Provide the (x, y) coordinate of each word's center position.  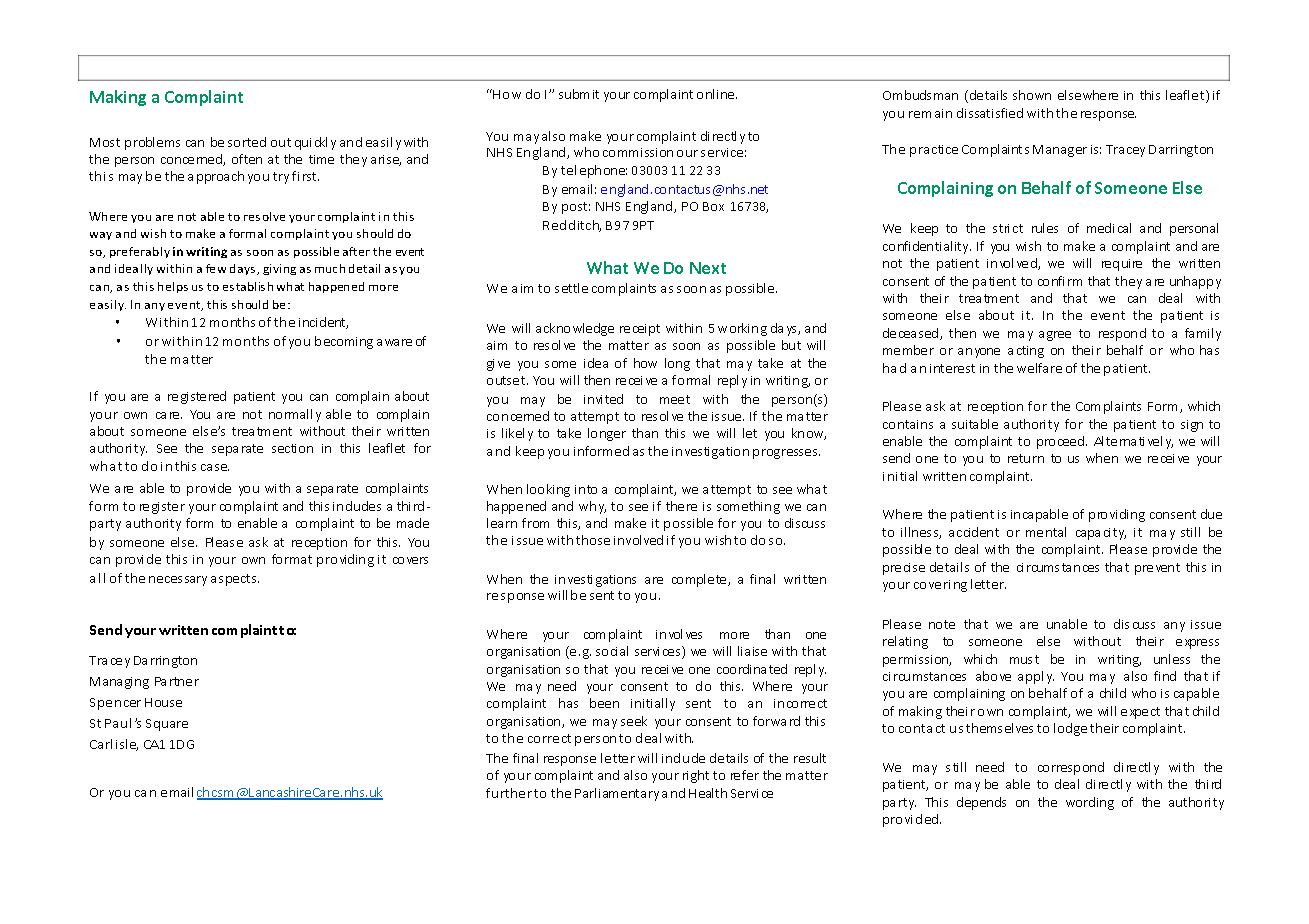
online (717, 94)
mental (1046, 532)
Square (167, 725)
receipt (640, 330)
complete (700, 580)
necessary (178, 581)
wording (1090, 803)
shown (1032, 95)
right (696, 776)
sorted (247, 142)
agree (1055, 336)
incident (323, 323)
